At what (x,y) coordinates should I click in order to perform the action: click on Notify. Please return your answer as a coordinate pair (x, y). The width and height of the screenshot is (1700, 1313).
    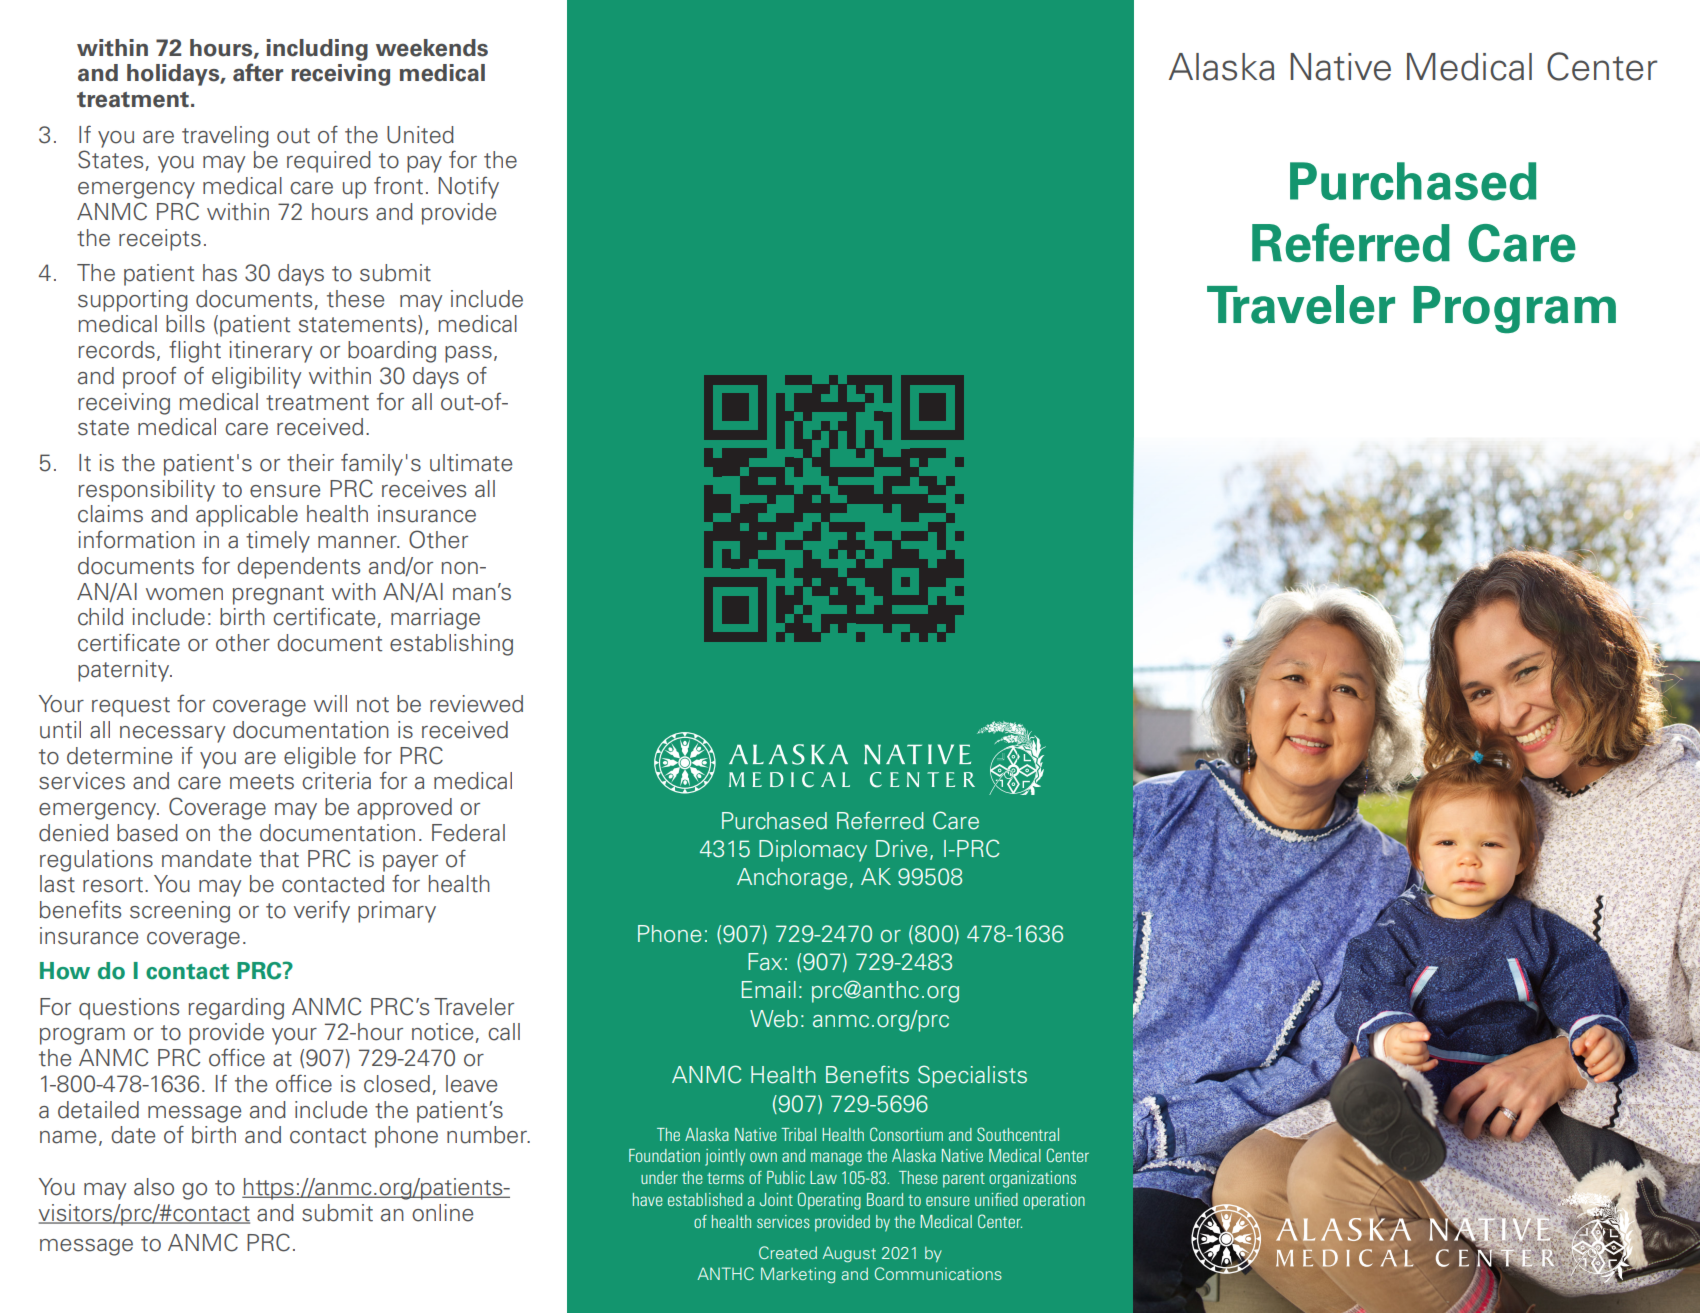
    Looking at the image, I should click on (469, 187).
